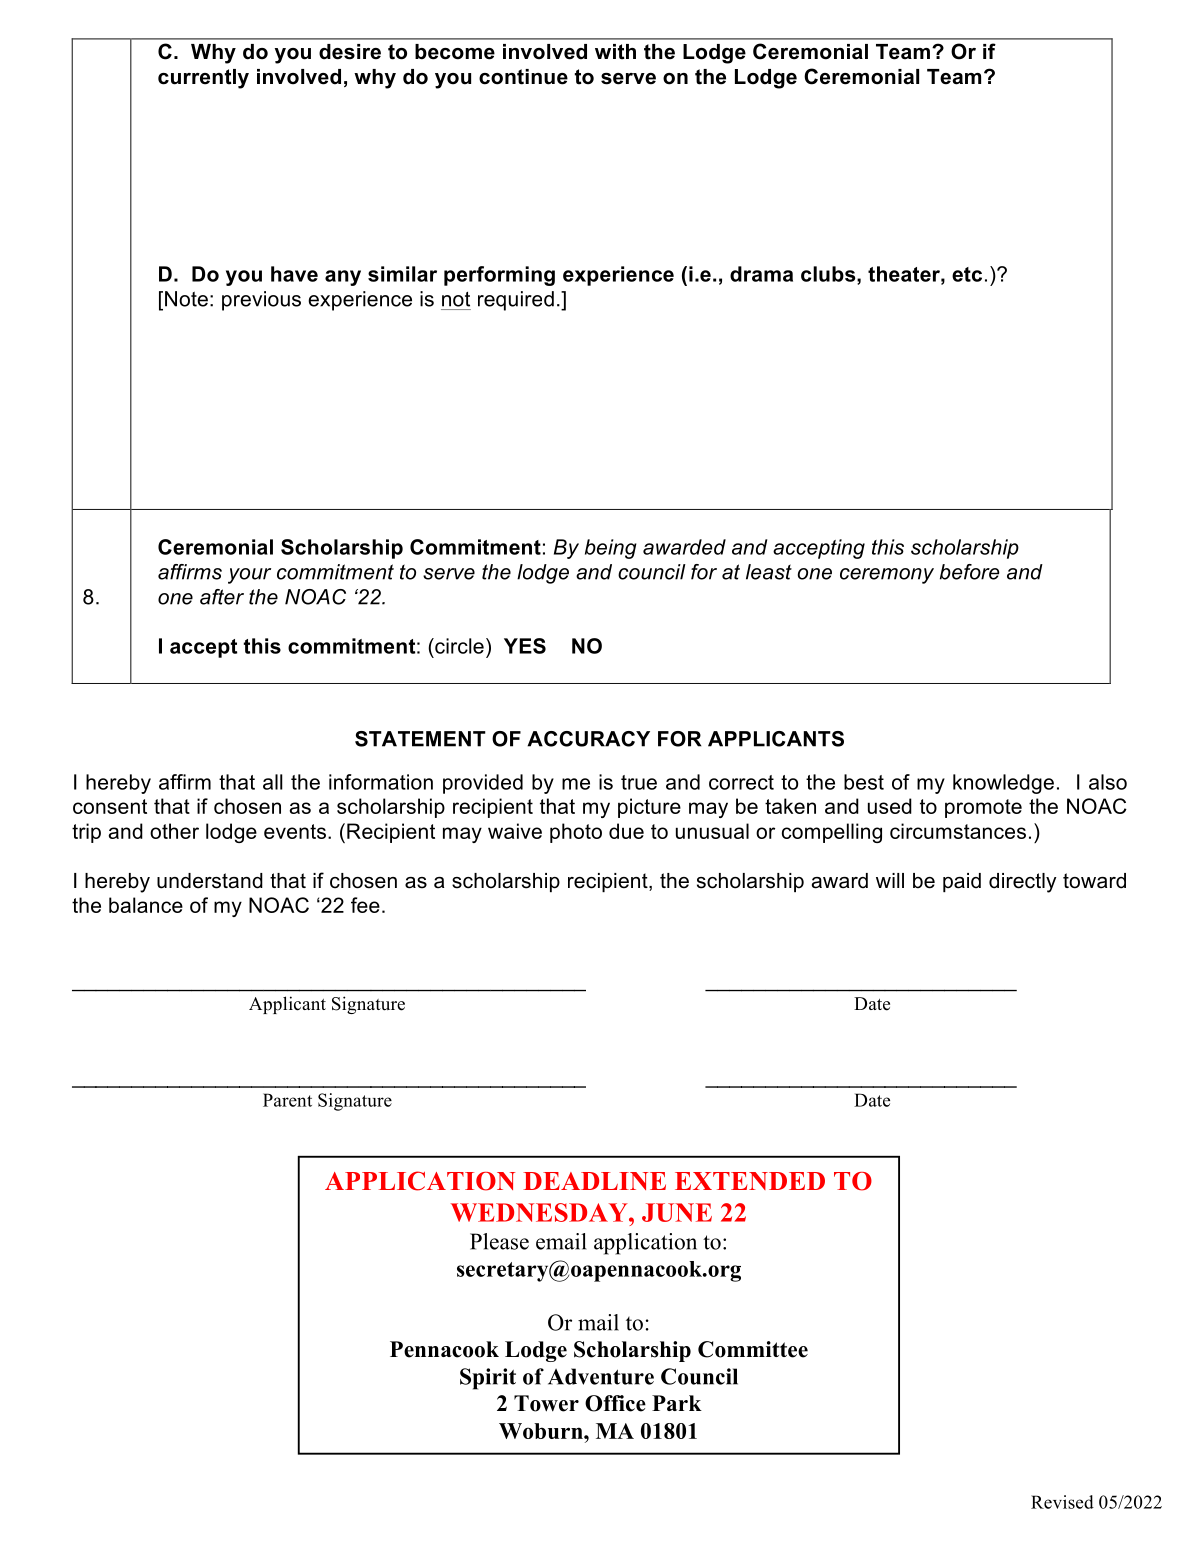  What do you see at coordinates (639, 782) in the document?
I see `true` at bounding box center [639, 782].
